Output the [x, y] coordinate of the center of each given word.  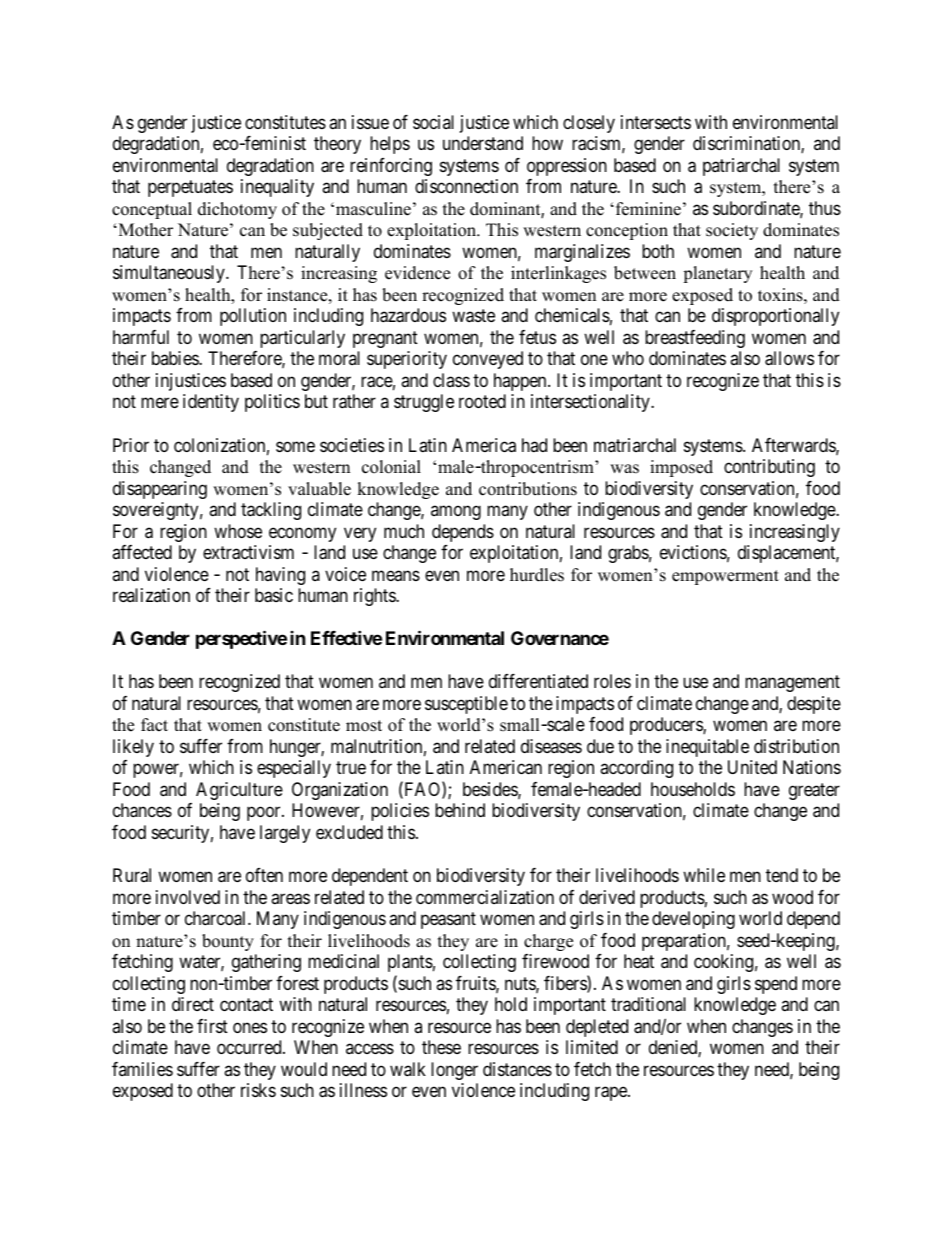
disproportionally [775, 317]
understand [483, 143]
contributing [769, 468]
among [456, 513]
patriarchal [741, 167]
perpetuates [190, 189]
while [704, 875]
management [792, 684]
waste [473, 316]
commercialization [485, 897]
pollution [253, 317]
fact [154, 725]
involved [188, 897]
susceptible [466, 705]
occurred [250, 1047]
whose [238, 531]
